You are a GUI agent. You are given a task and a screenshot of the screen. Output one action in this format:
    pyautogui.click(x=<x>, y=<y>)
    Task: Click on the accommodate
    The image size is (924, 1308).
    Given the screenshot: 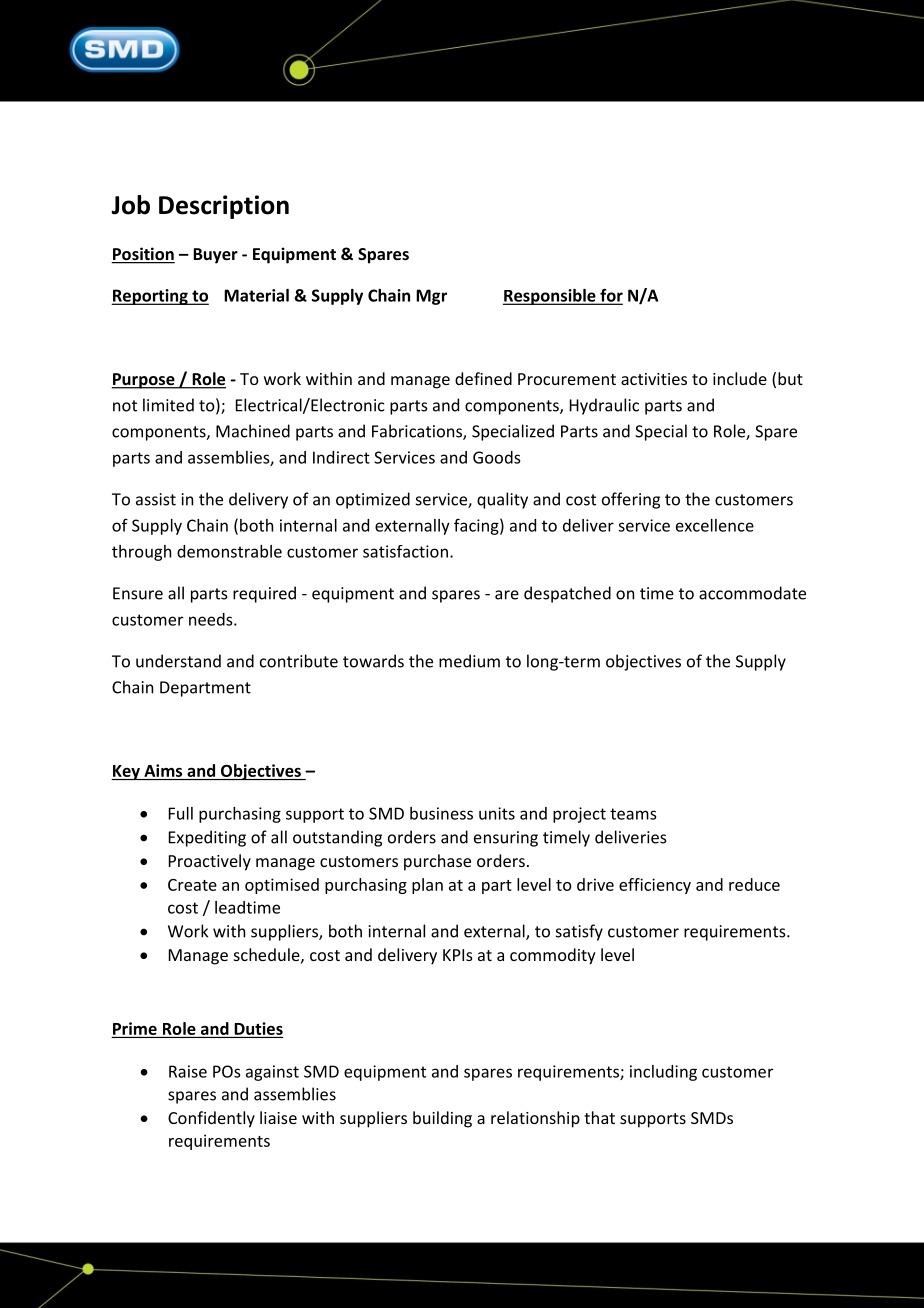 What is the action you would take?
    pyautogui.click(x=752, y=593)
